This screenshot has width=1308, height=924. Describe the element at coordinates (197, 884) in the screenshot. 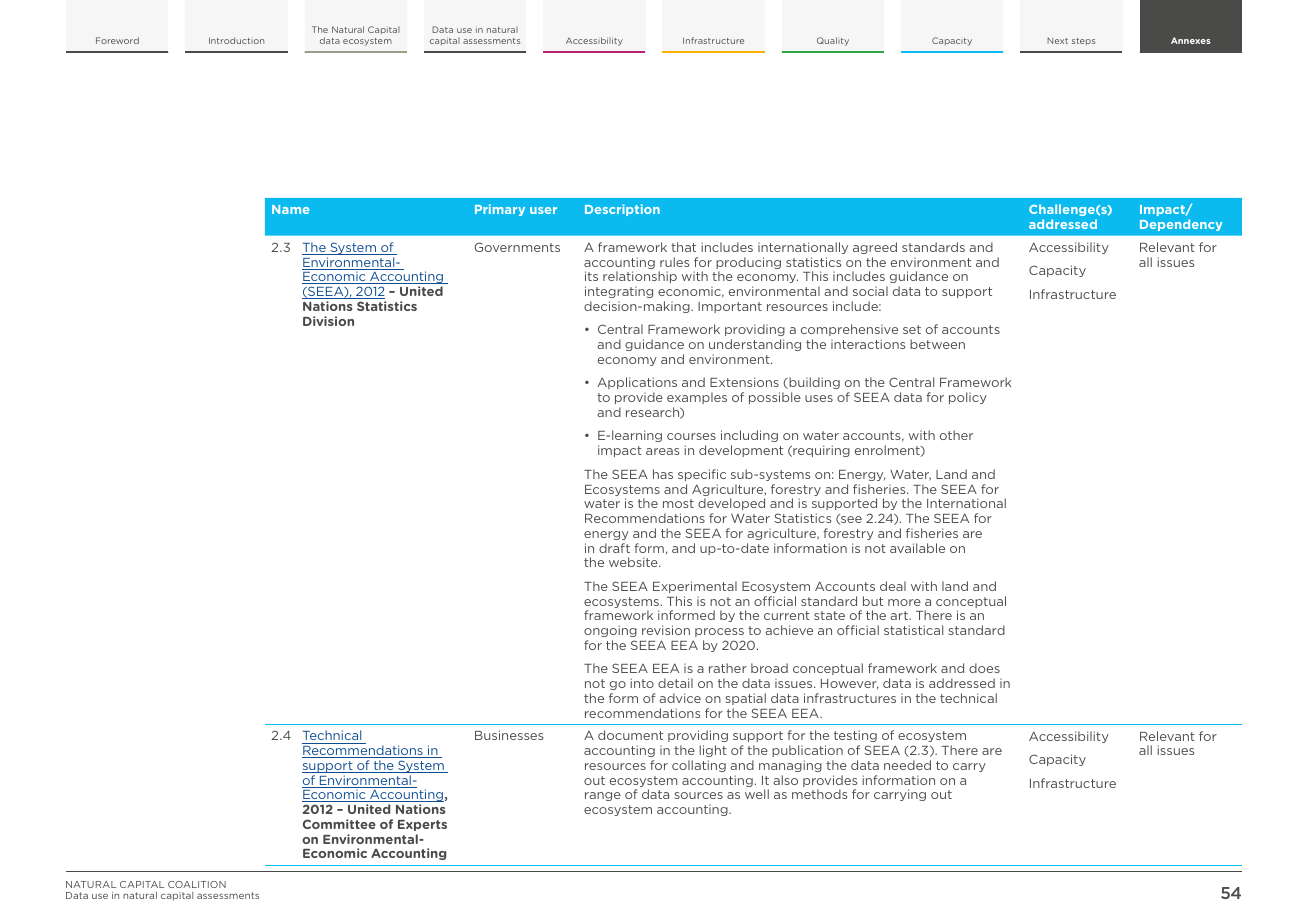

I see `COALITION` at that location.
